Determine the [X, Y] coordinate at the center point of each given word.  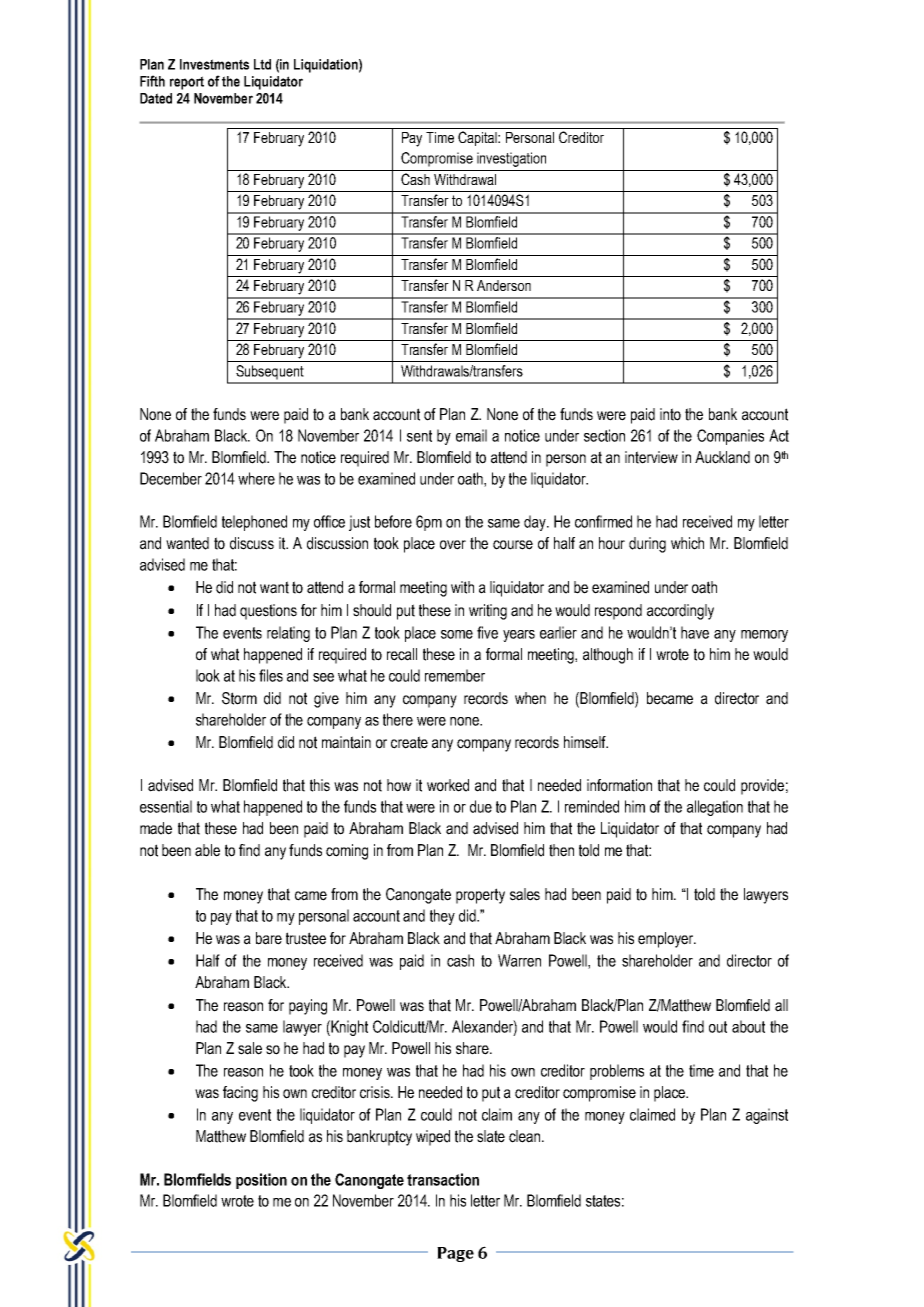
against [767, 1116]
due [481, 806]
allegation [715, 808]
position [261, 1181]
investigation [511, 159]
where [256, 478]
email [471, 435]
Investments [214, 64]
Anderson [504, 285]
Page [455, 1254]
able [207, 850]
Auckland [722, 457]
